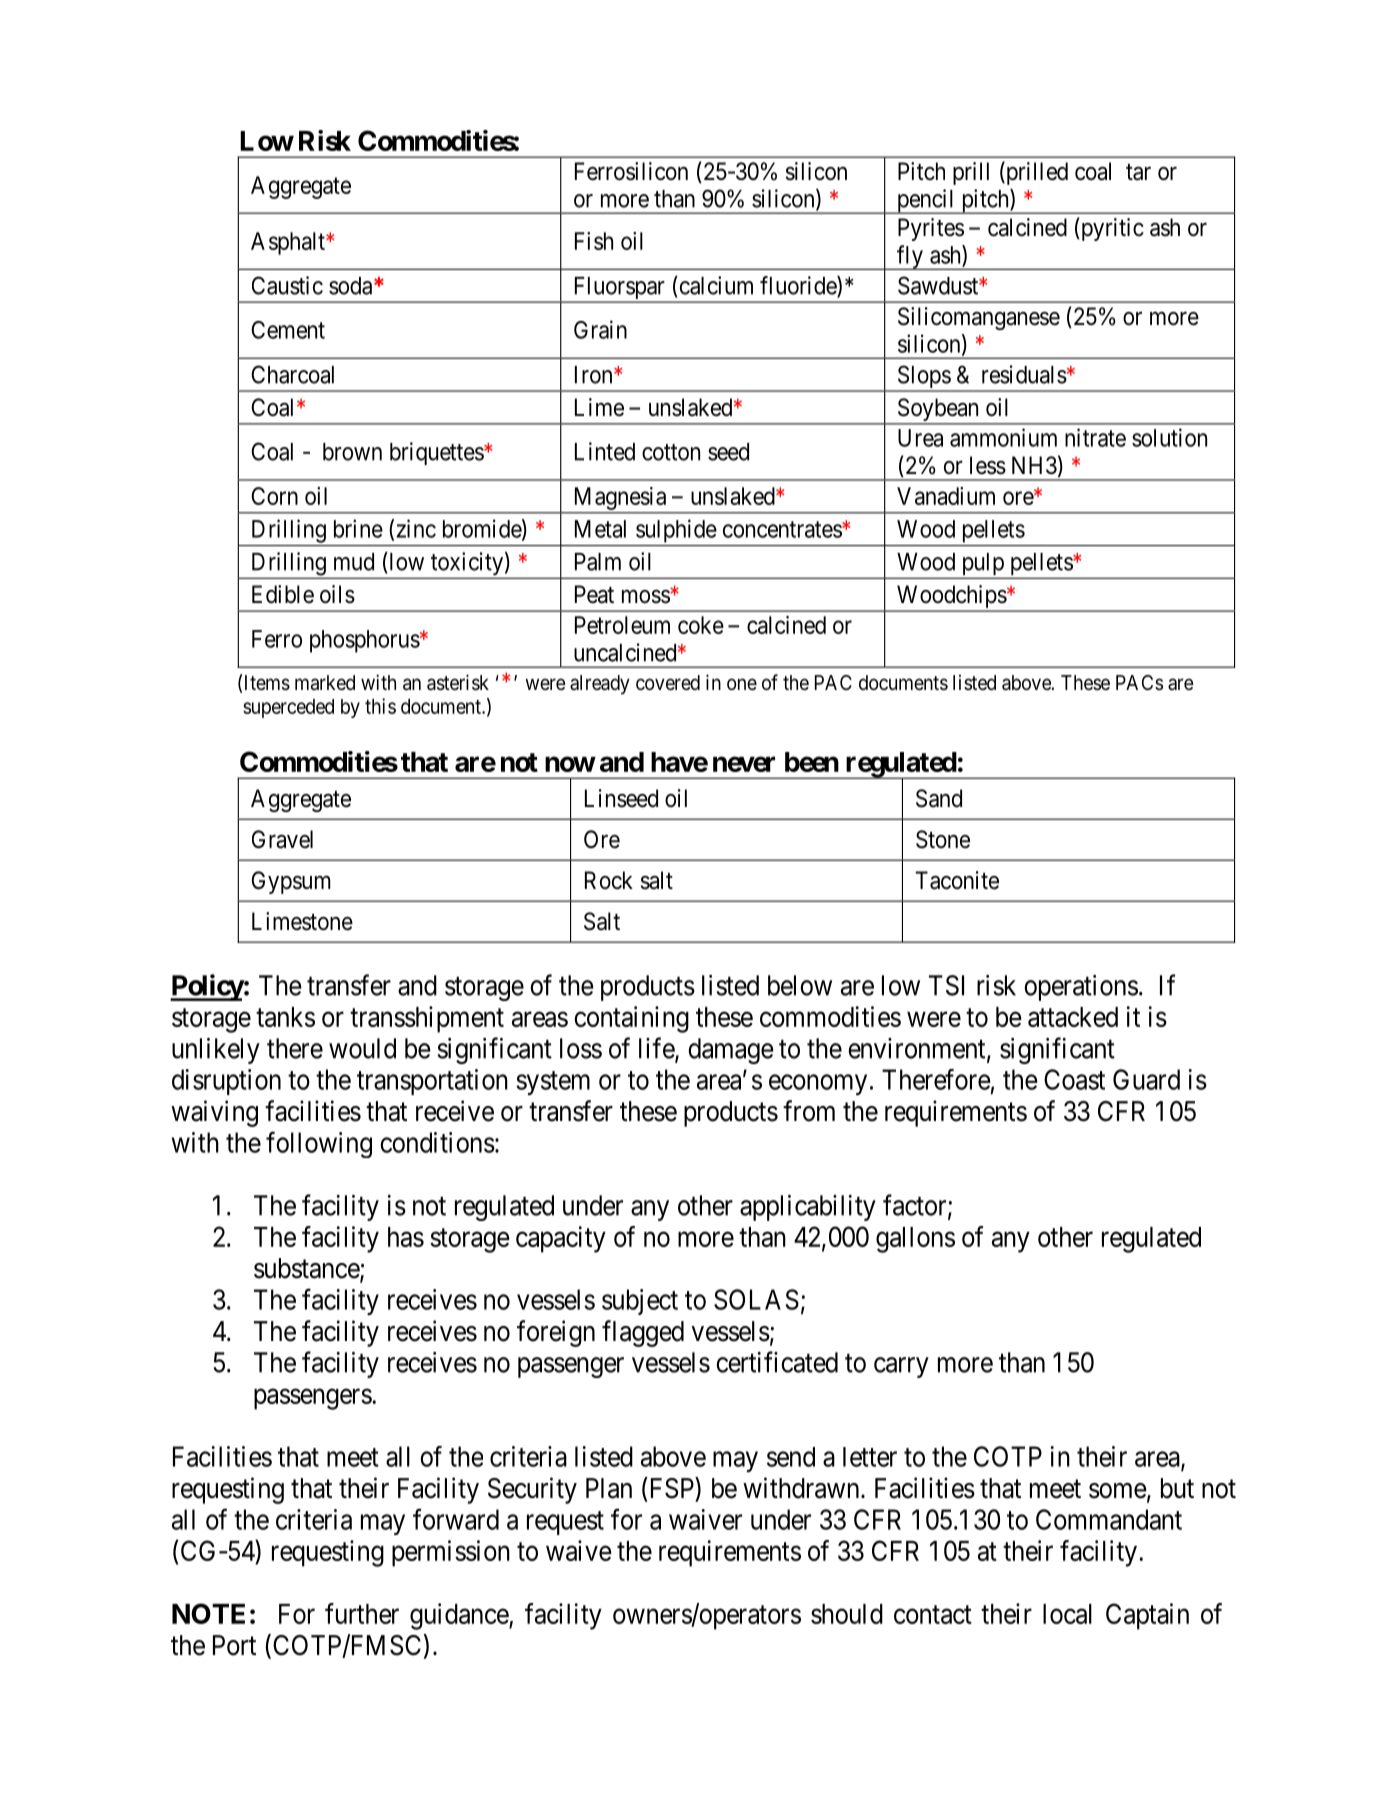 Image resolution: width=1393 pixels, height=1803 pixels. Describe the element at coordinates (668, 683) in the screenshot. I see `covered` at that location.
